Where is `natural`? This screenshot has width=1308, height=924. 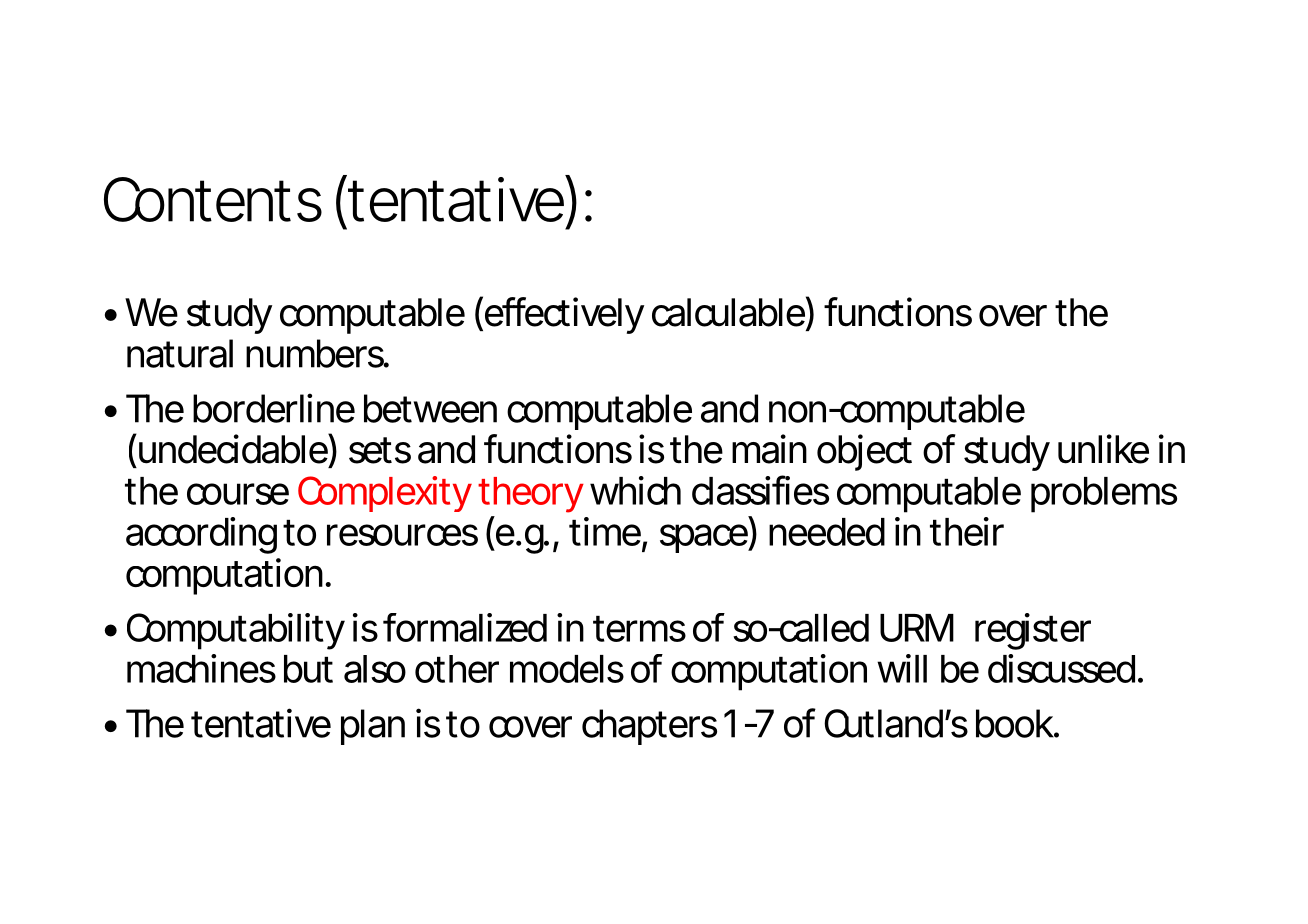
natural is located at coordinates (180, 353).
